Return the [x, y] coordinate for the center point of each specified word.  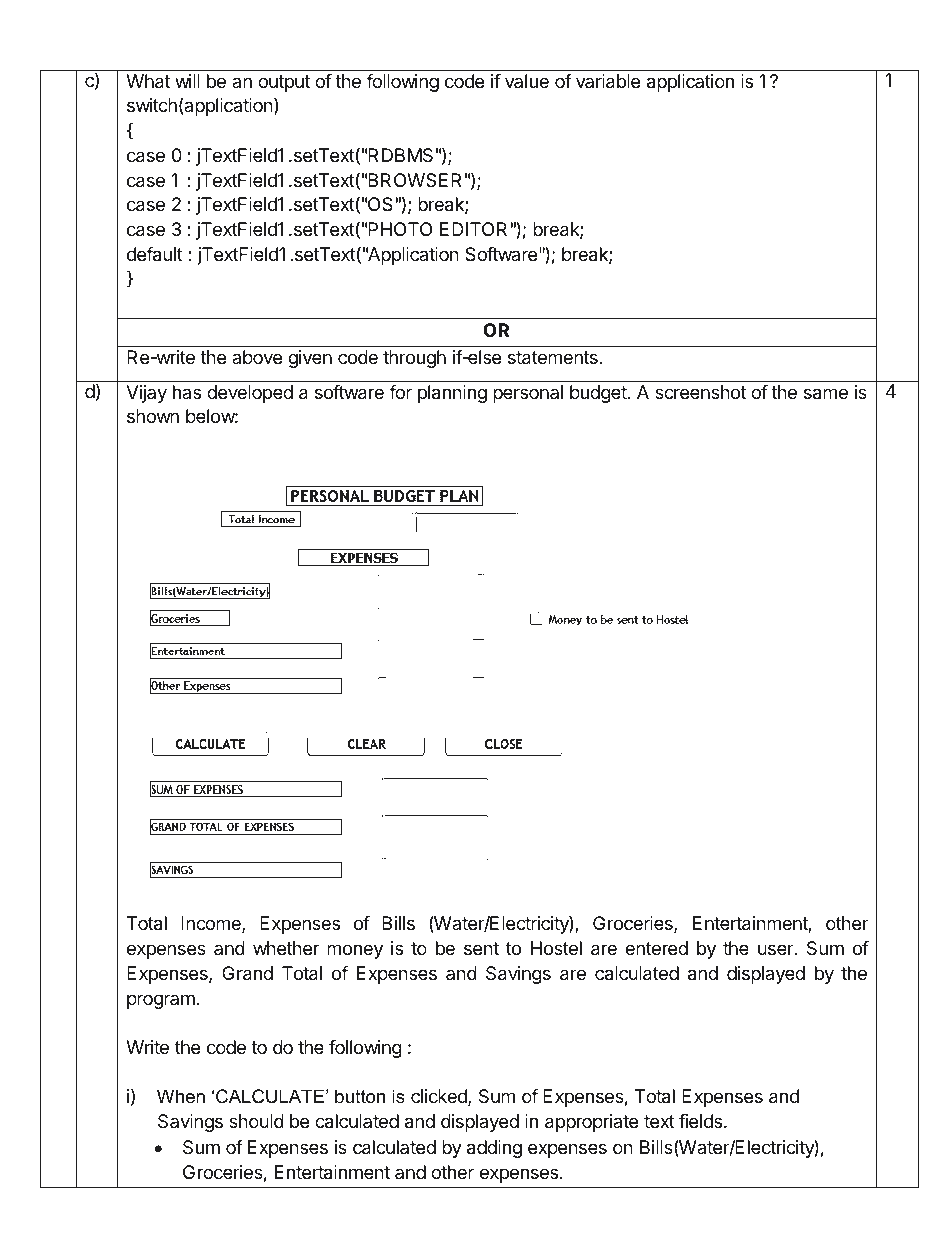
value [527, 81]
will [187, 81]
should [256, 1121]
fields [702, 1121]
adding [494, 1149]
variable [608, 81]
